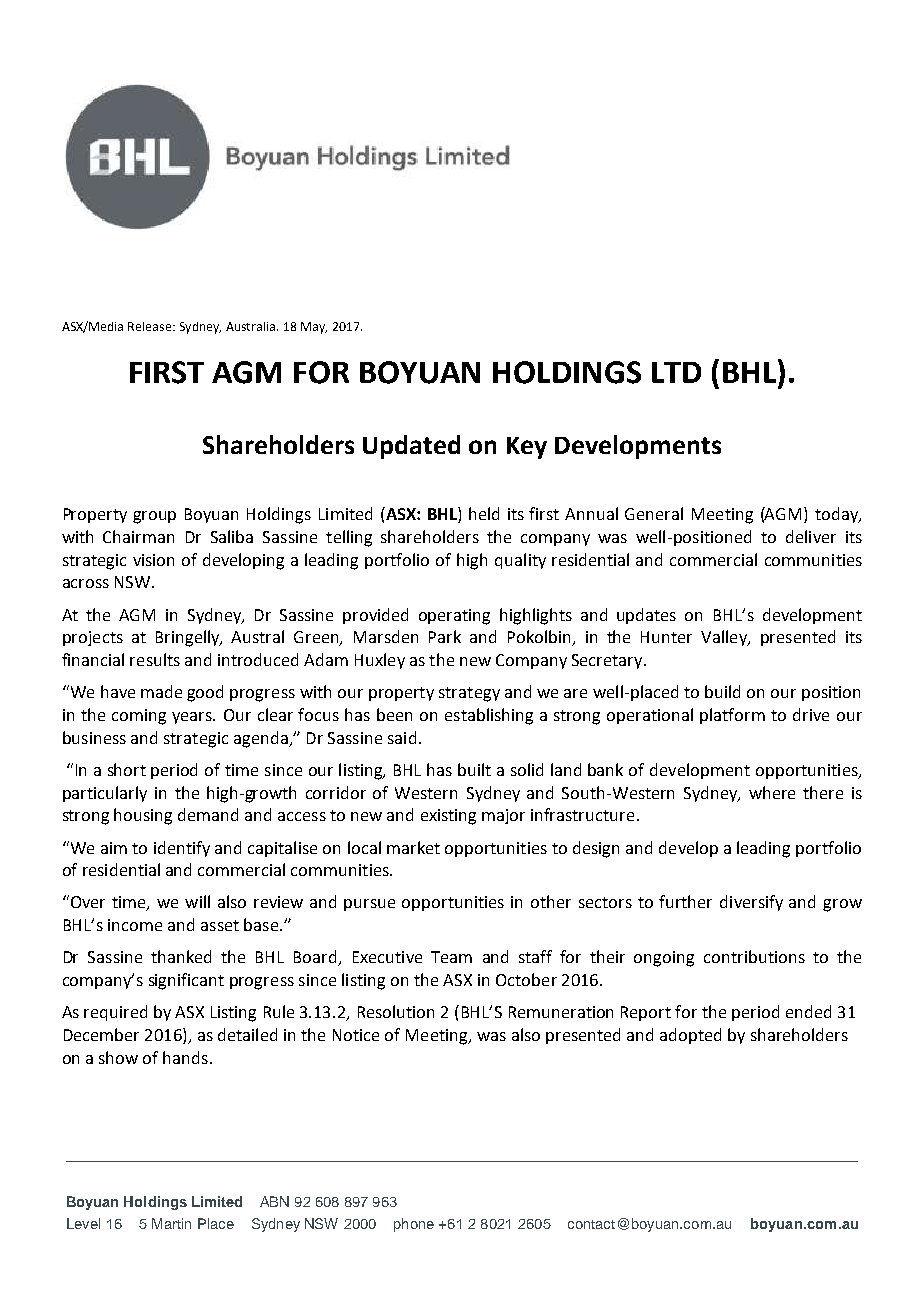  What do you see at coordinates (414, 1225) in the screenshot?
I see `phone` at bounding box center [414, 1225].
